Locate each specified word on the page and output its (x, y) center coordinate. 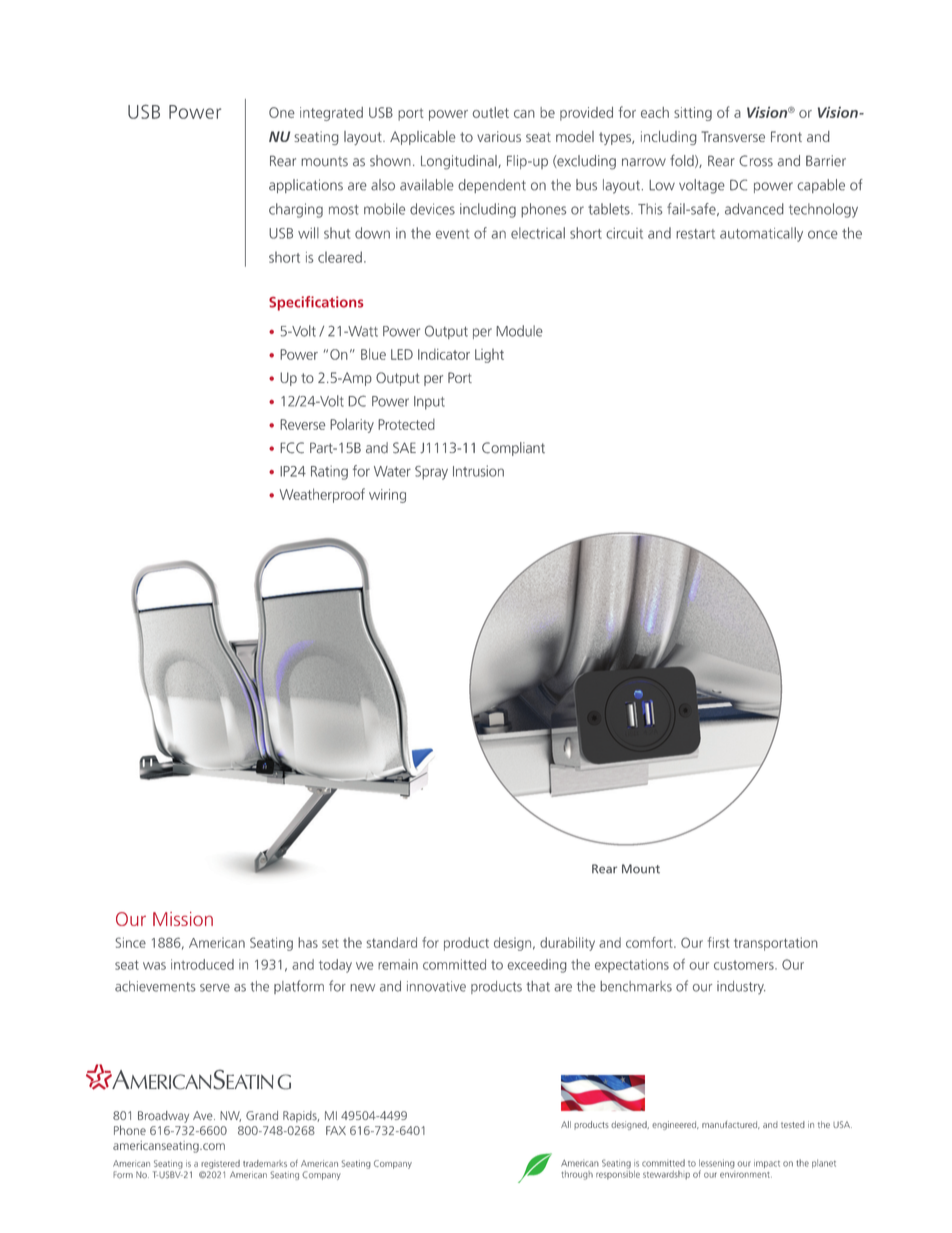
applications (306, 186)
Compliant (513, 449)
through (577, 1175)
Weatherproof (322, 495)
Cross (756, 161)
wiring (387, 496)
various (499, 136)
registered (220, 1164)
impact (767, 1164)
